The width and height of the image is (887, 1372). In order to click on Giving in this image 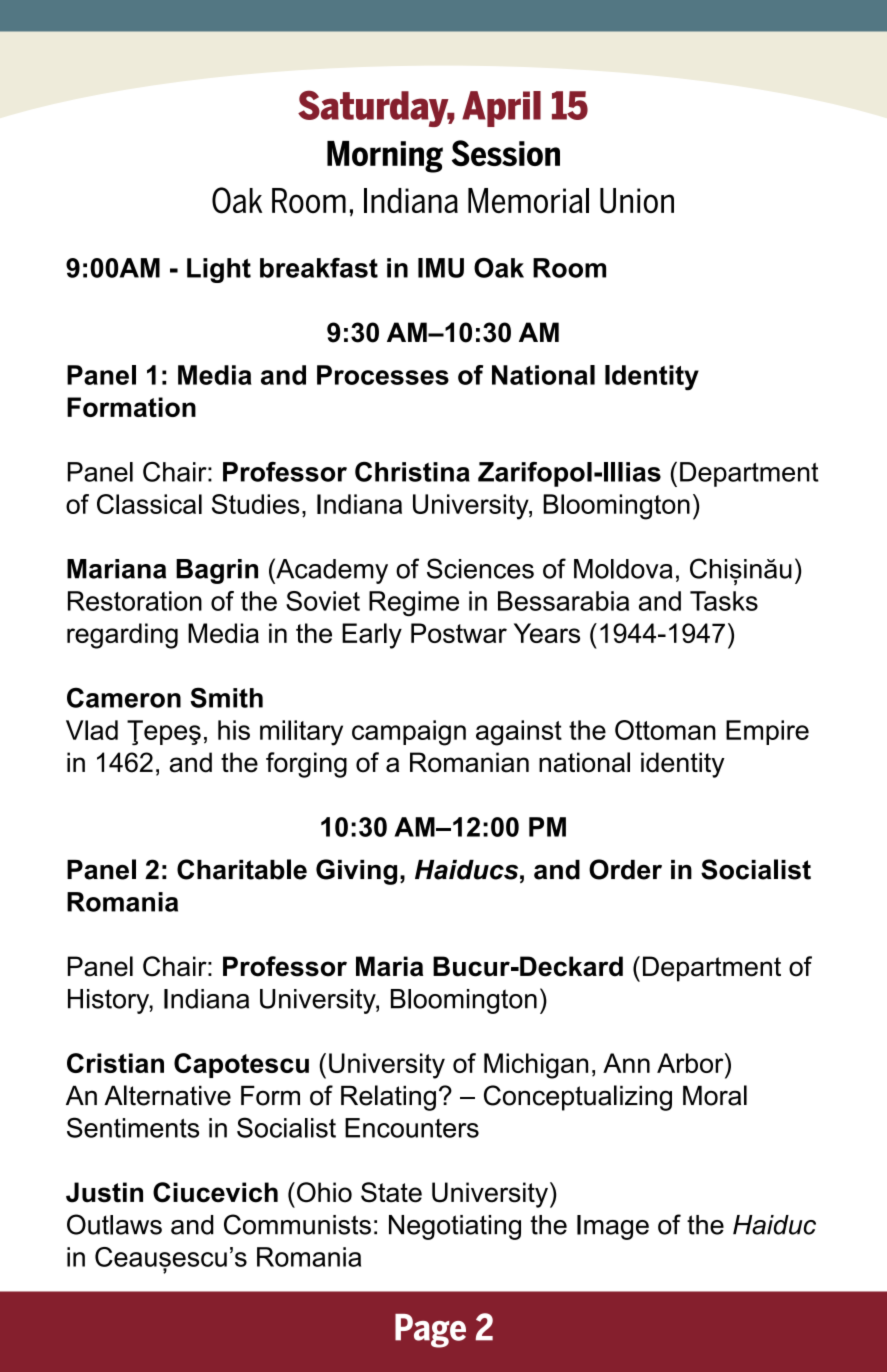, I will do `click(356, 872)`.
